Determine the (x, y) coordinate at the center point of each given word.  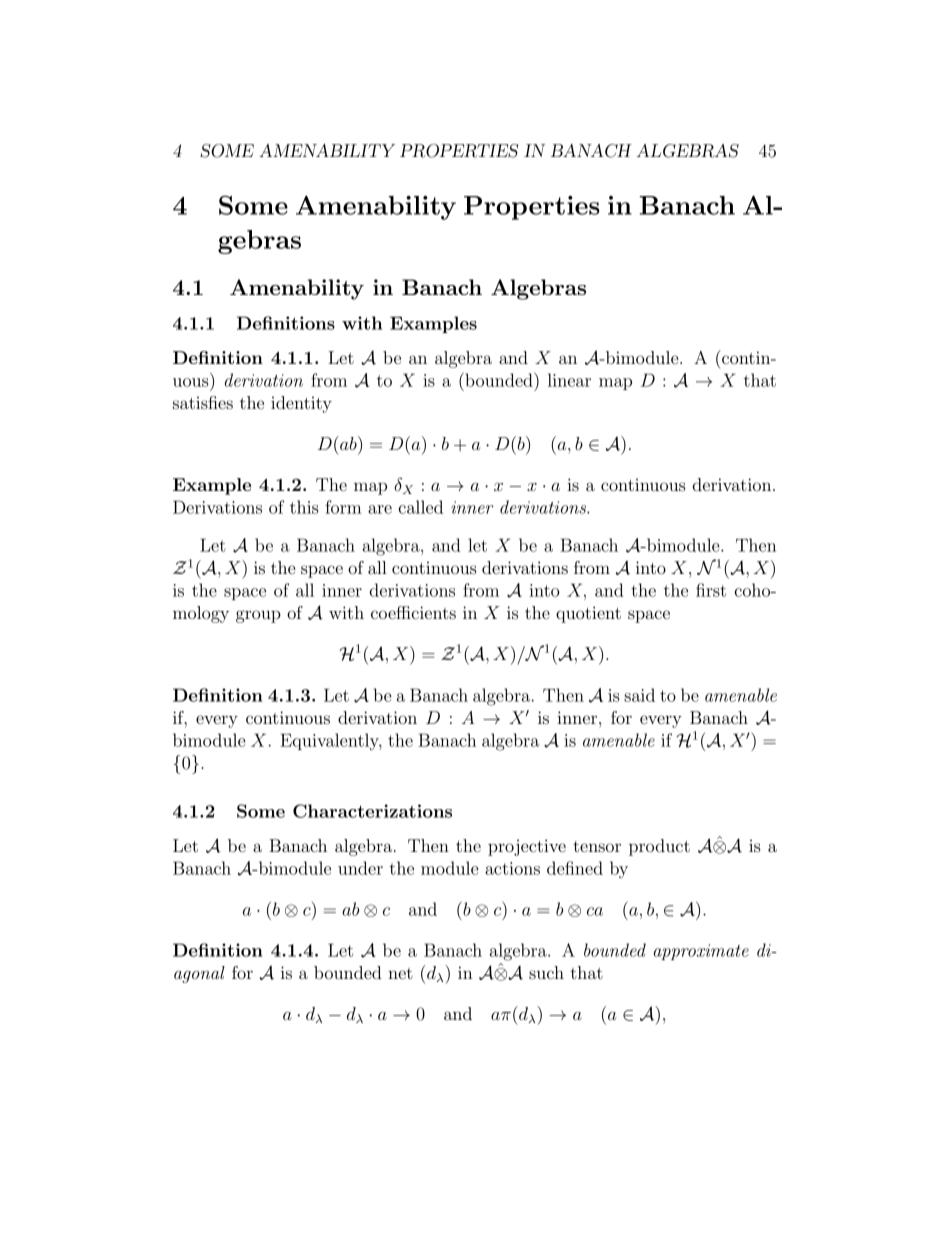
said (639, 695)
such (546, 972)
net (400, 973)
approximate (701, 952)
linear (569, 380)
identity (301, 404)
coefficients (413, 612)
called (421, 507)
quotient (588, 614)
